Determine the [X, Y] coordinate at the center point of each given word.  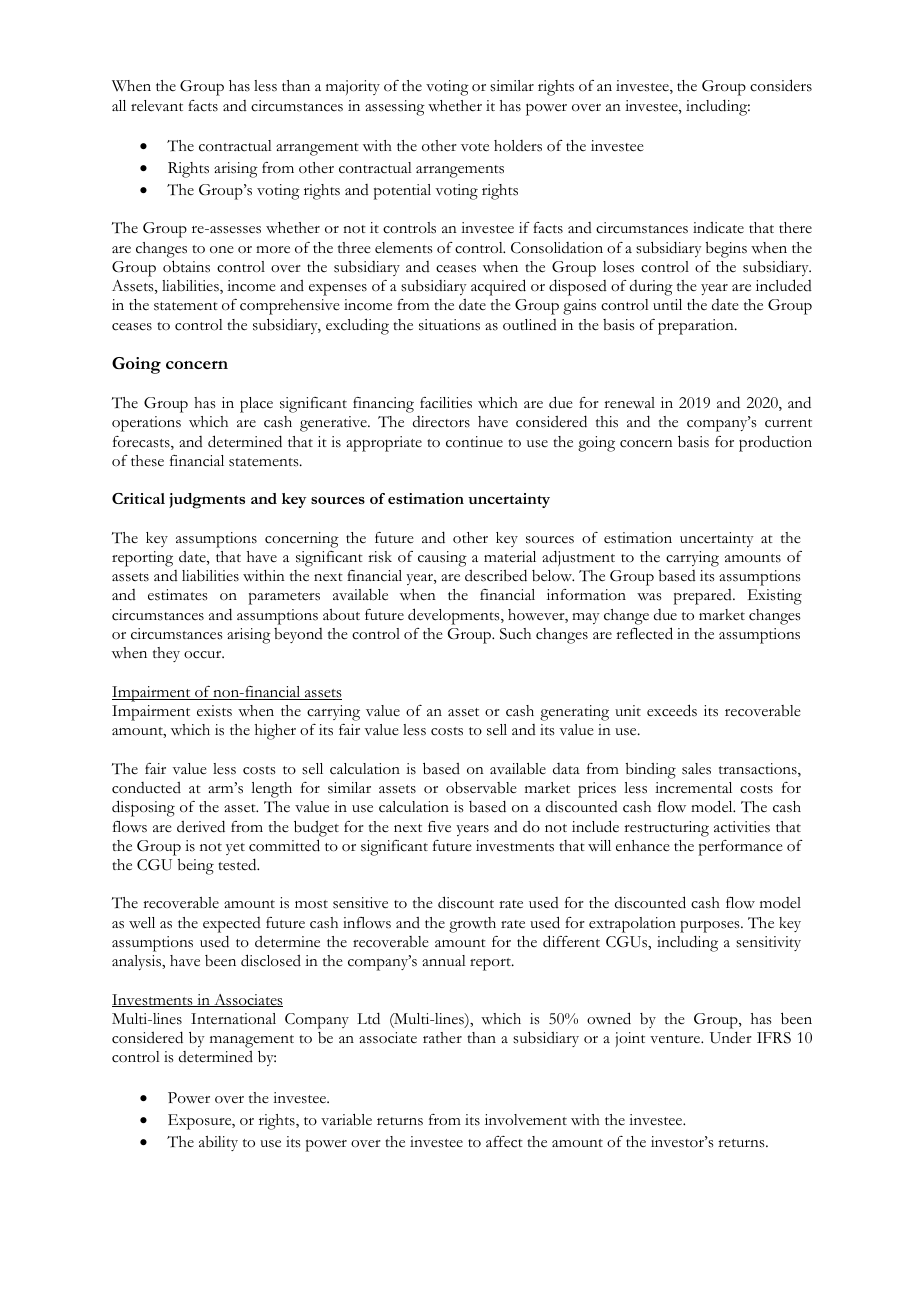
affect [504, 1142]
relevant [157, 106]
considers [781, 85]
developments [455, 616]
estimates [178, 595]
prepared [704, 597]
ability [218, 1143]
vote [475, 147]
